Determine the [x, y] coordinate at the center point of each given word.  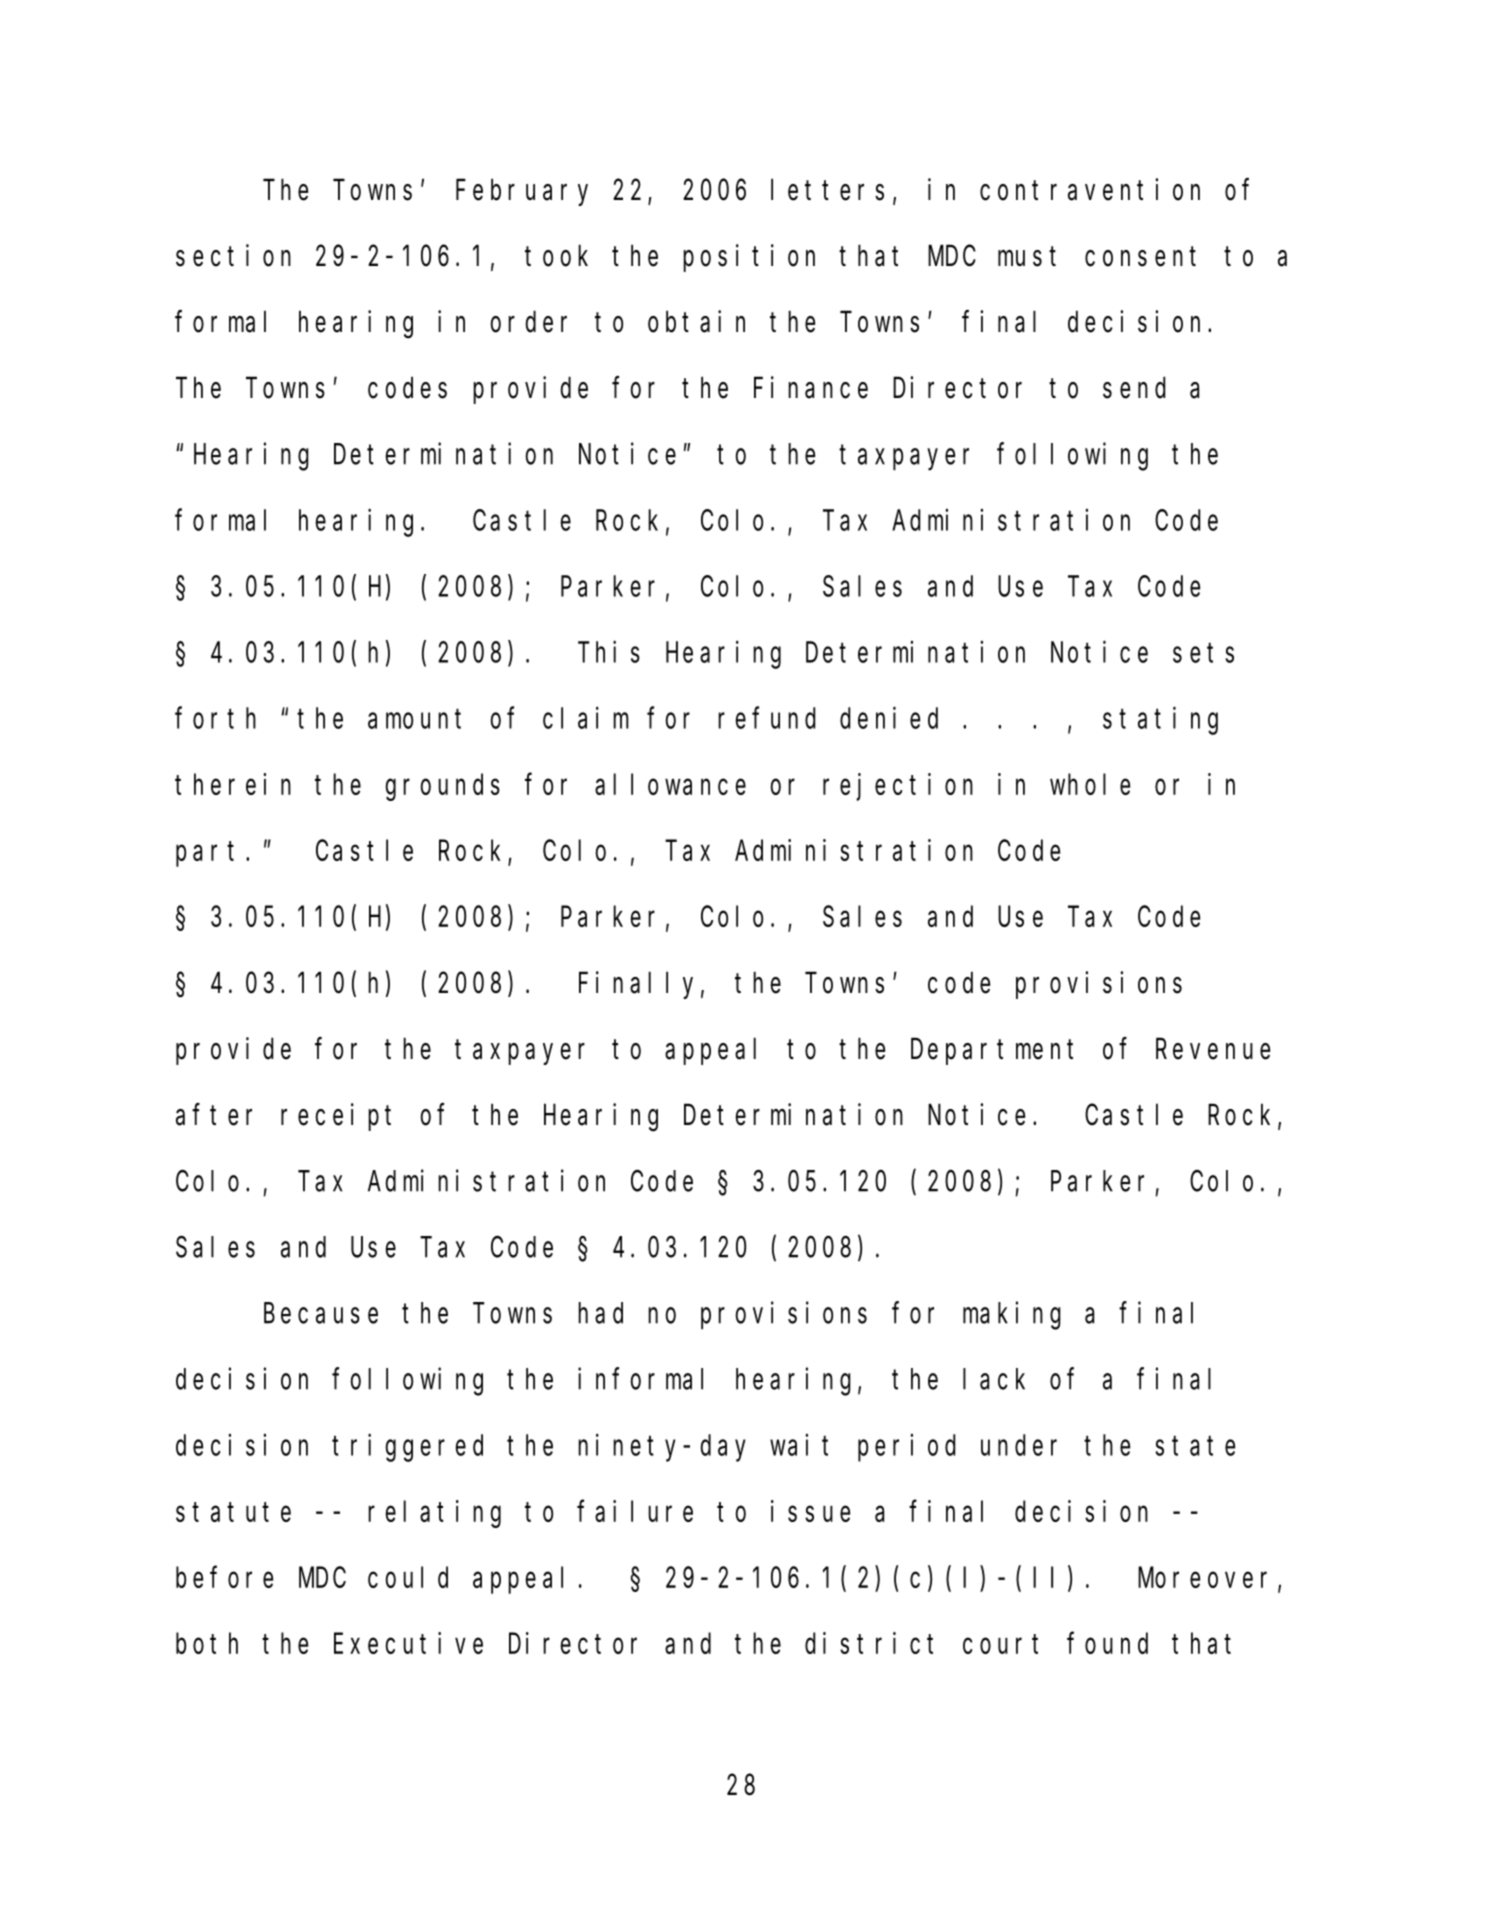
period [906, 1448]
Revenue [1213, 1050]
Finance [811, 387]
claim [586, 718]
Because [321, 1314]
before [224, 1577]
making [1012, 1316]
